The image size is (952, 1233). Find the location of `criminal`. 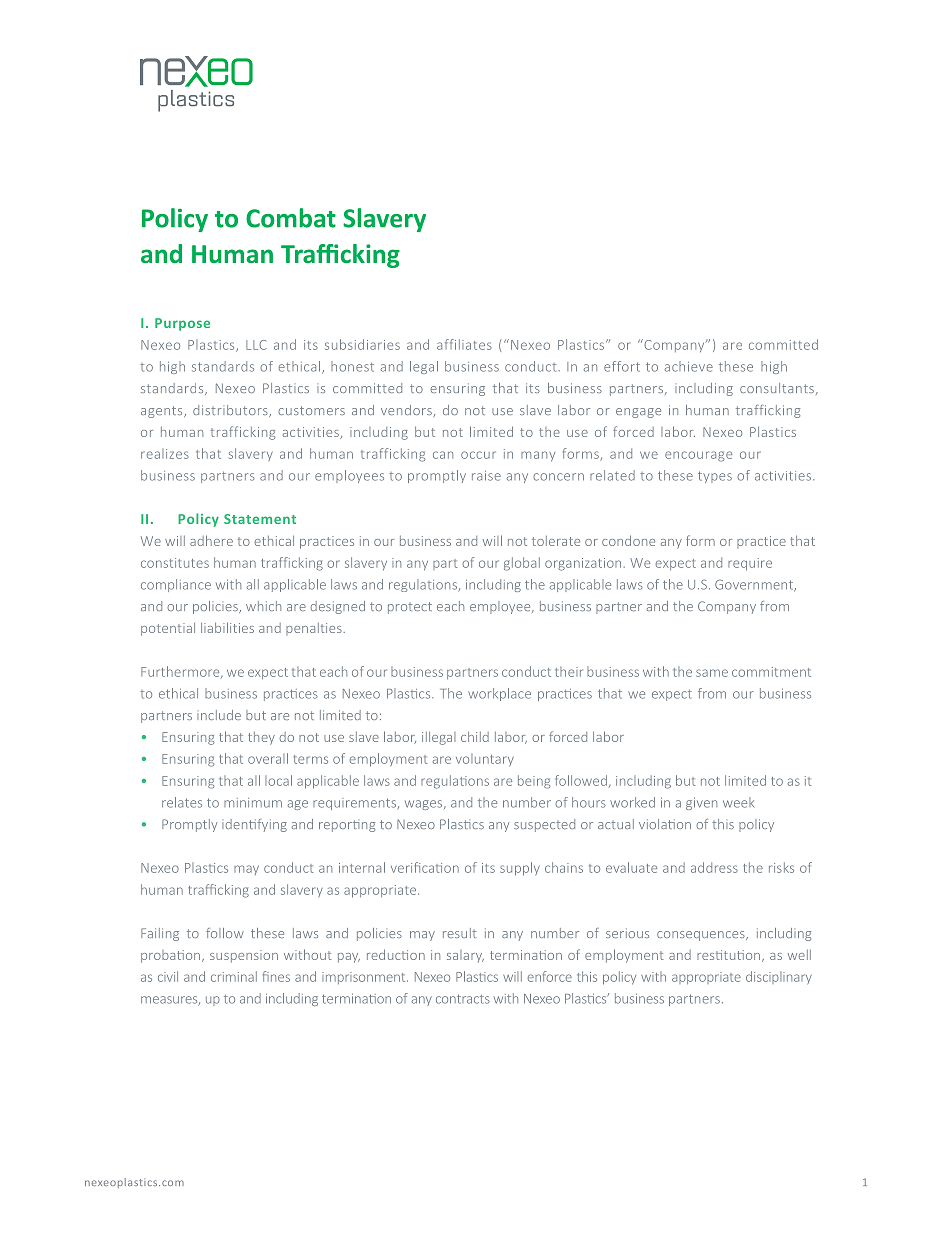

criminal is located at coordinates (234, 976).
